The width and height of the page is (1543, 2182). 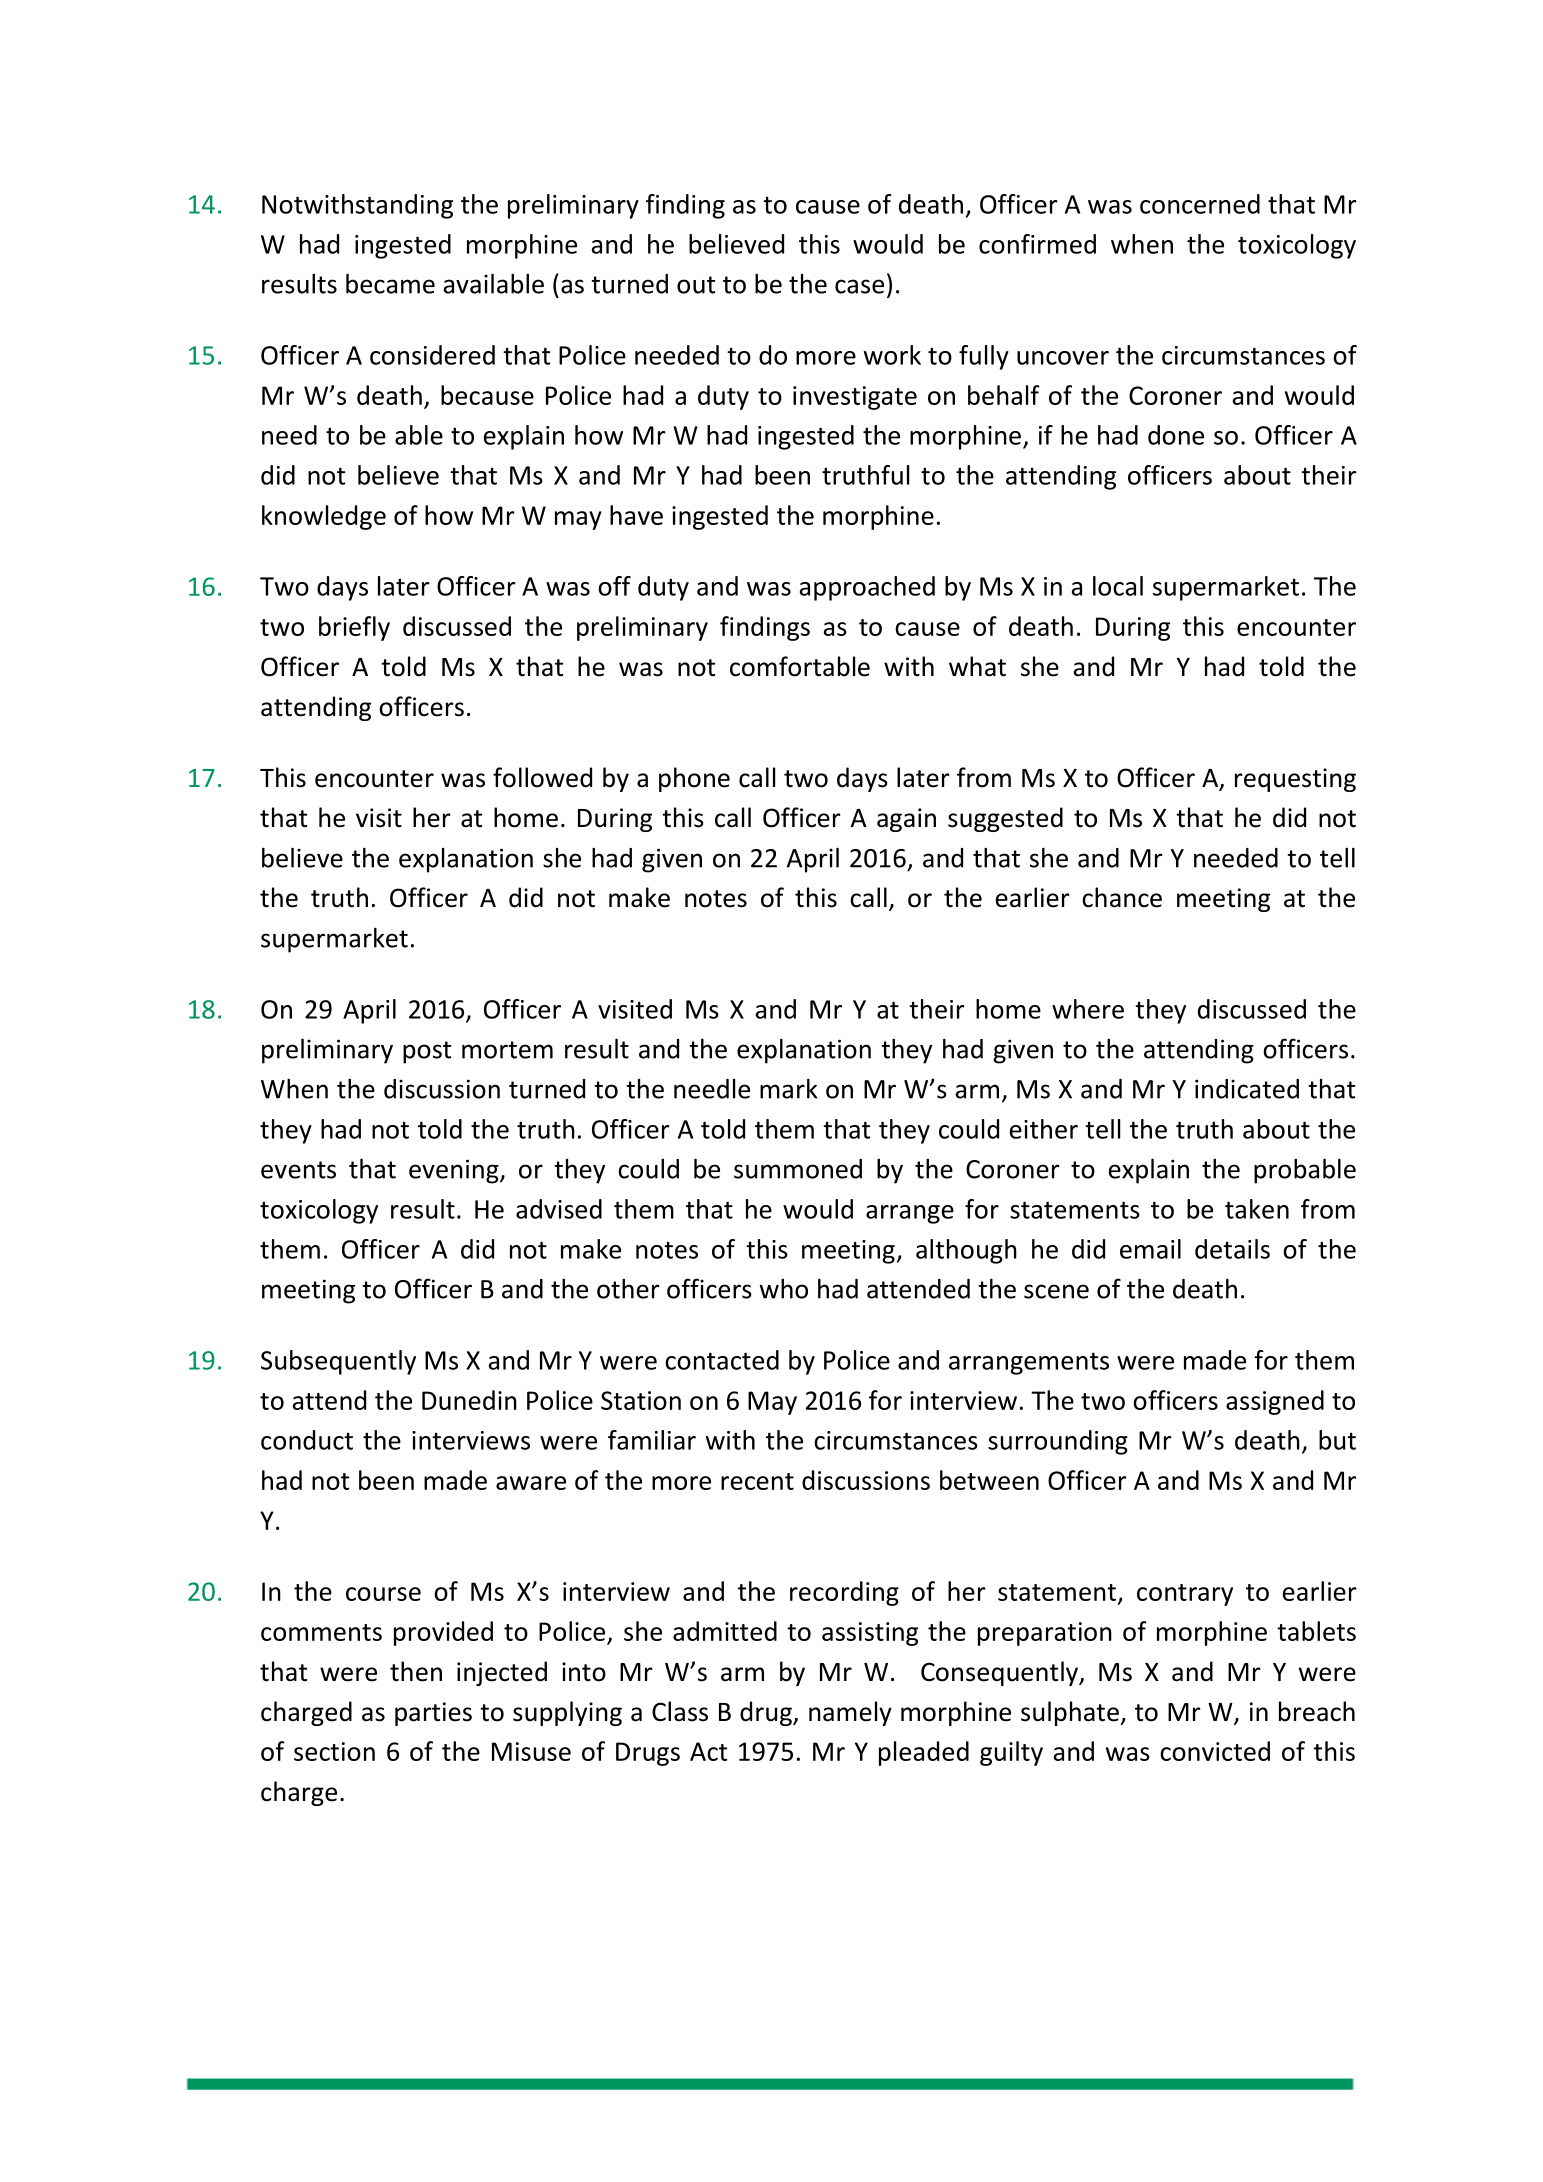 I want to click on post, so click(x=427, y=1052).
